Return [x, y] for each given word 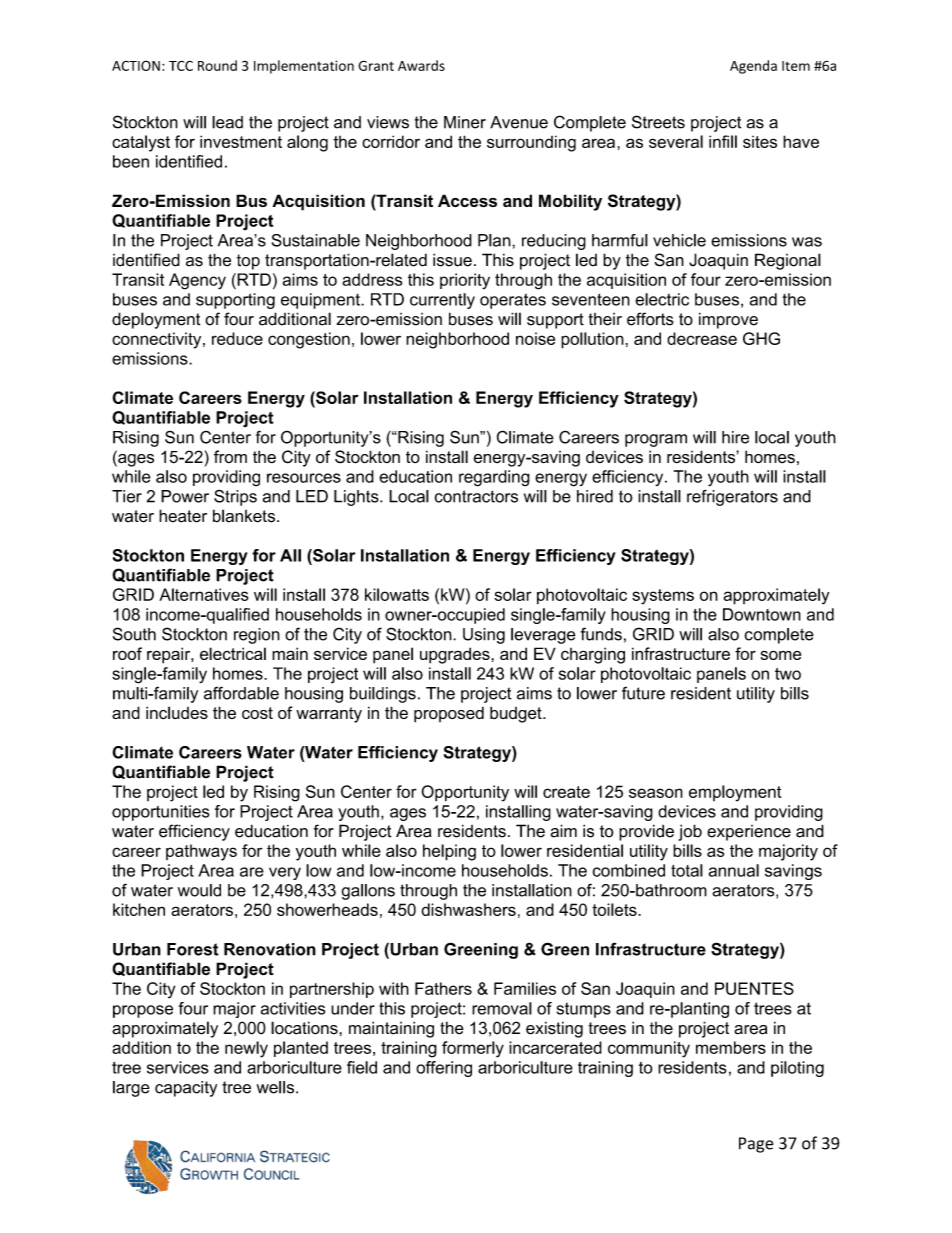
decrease [702, 338]
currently [442, 301]
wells [277, 1087]
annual [734, 870]
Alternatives [204, 594]
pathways [201, 852]
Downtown [762, 614]
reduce [237, 338]
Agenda [753, 67]
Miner [465, 122]
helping [449, 852]
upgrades [456, 655]
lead [227, 122]
